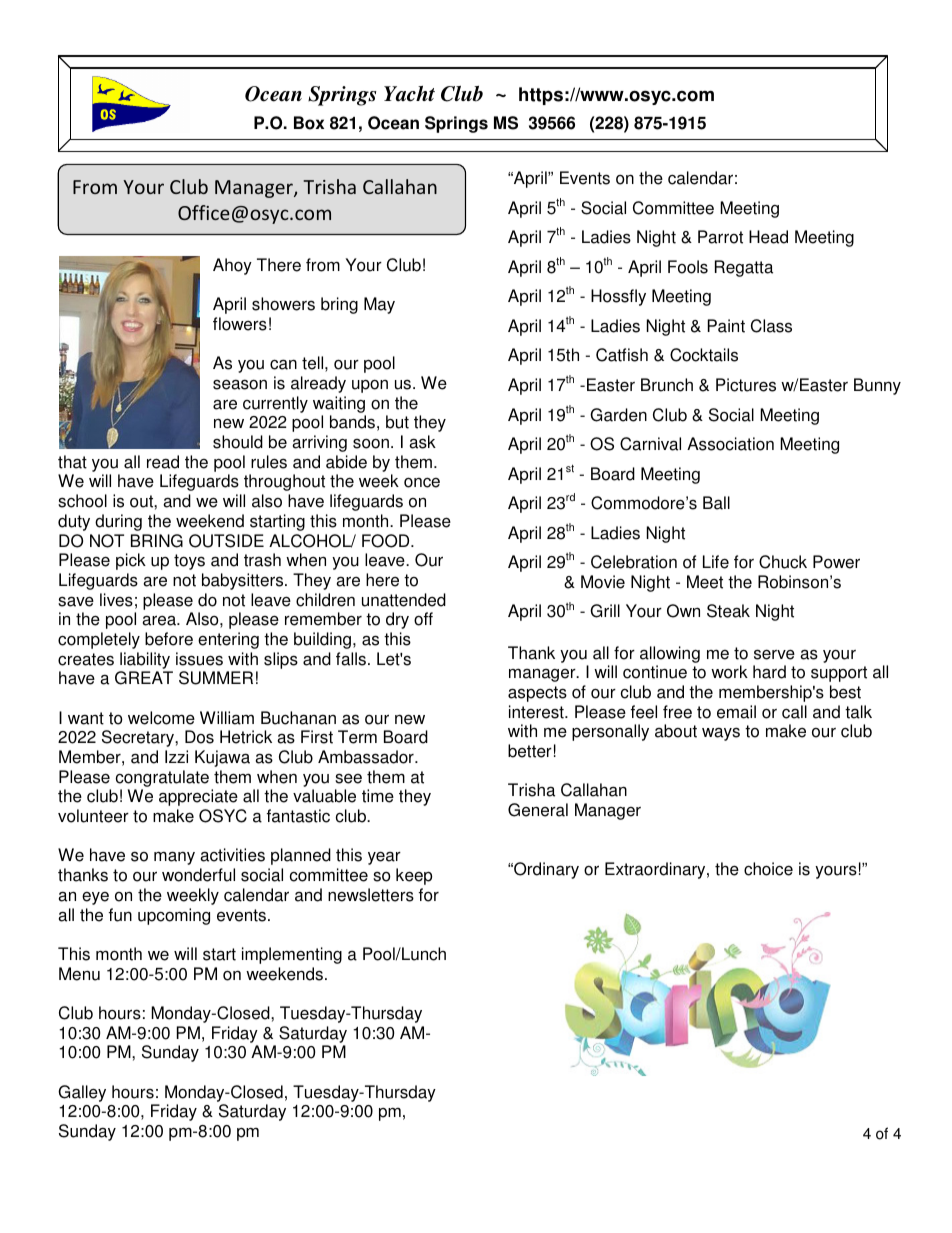  What do you see at coordinates (783, 562) in the screenshot?
I see `Chuck` at bounding box center [783, 562].
